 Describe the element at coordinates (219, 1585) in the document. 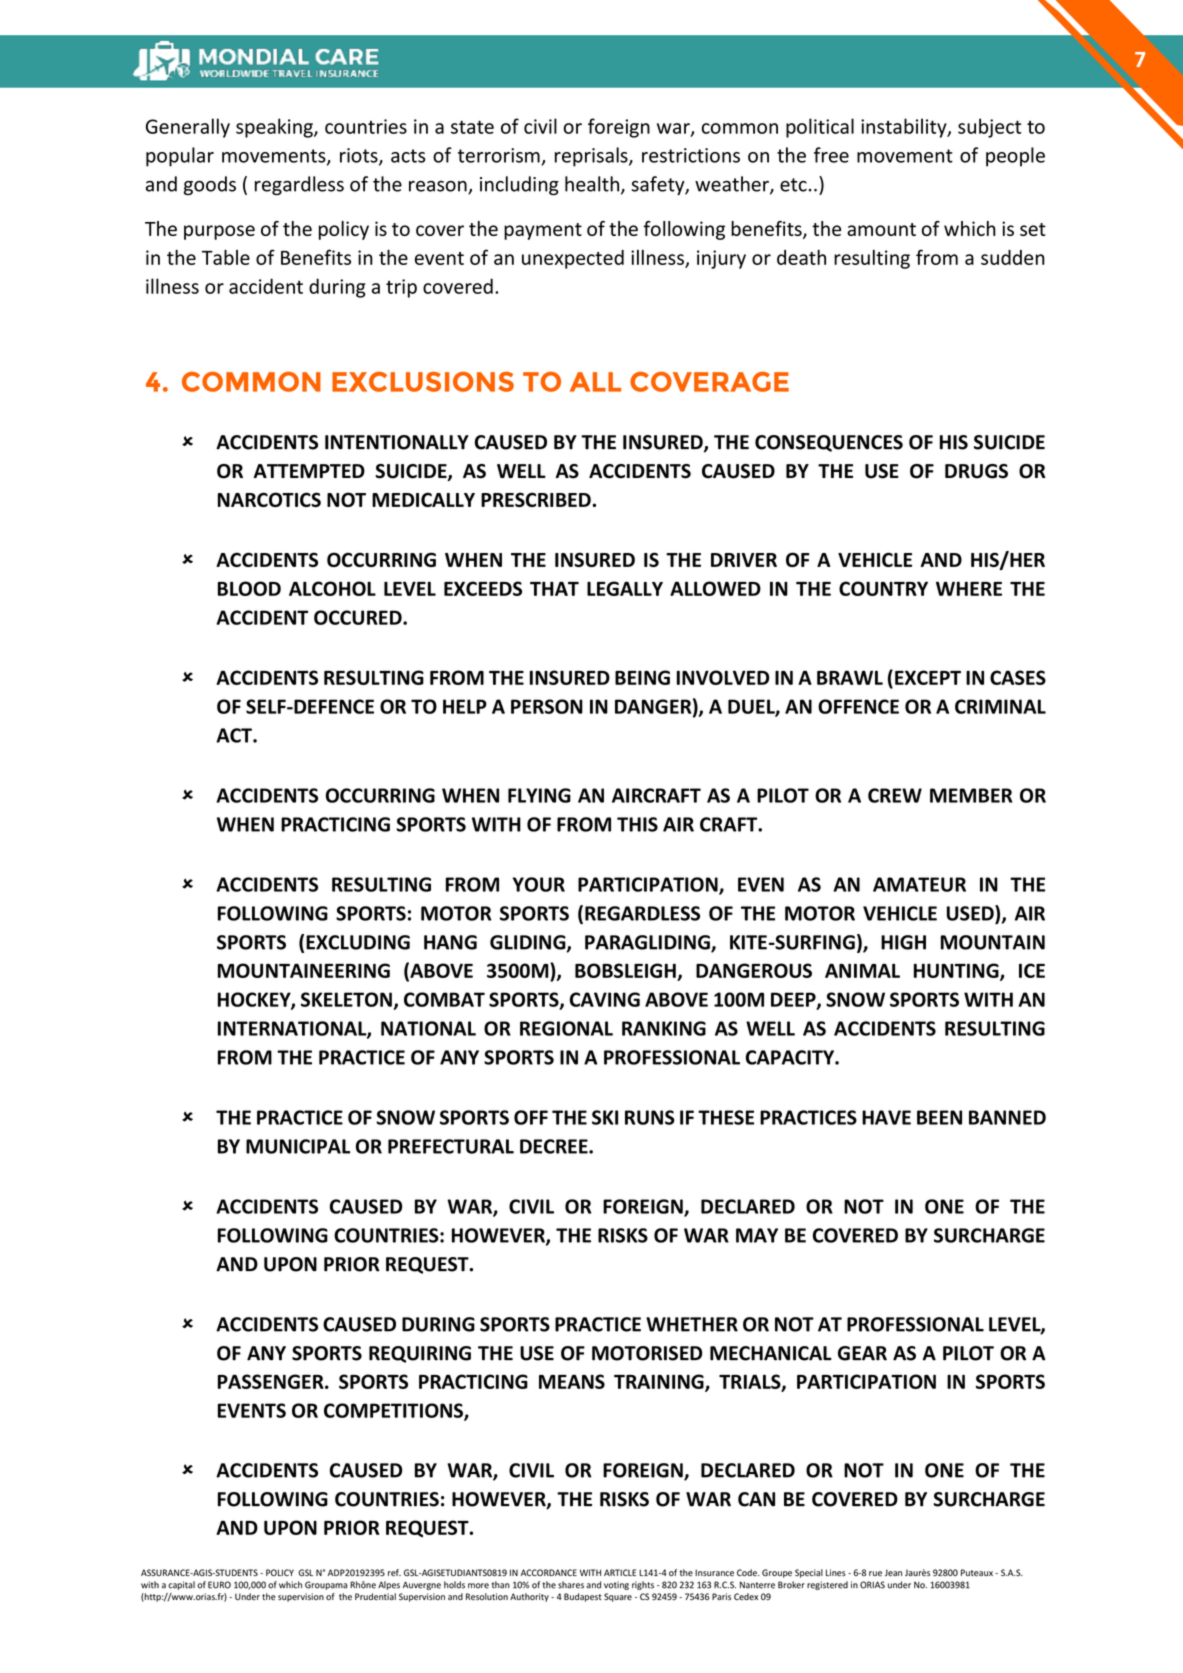

I see `EURO` at that location.
